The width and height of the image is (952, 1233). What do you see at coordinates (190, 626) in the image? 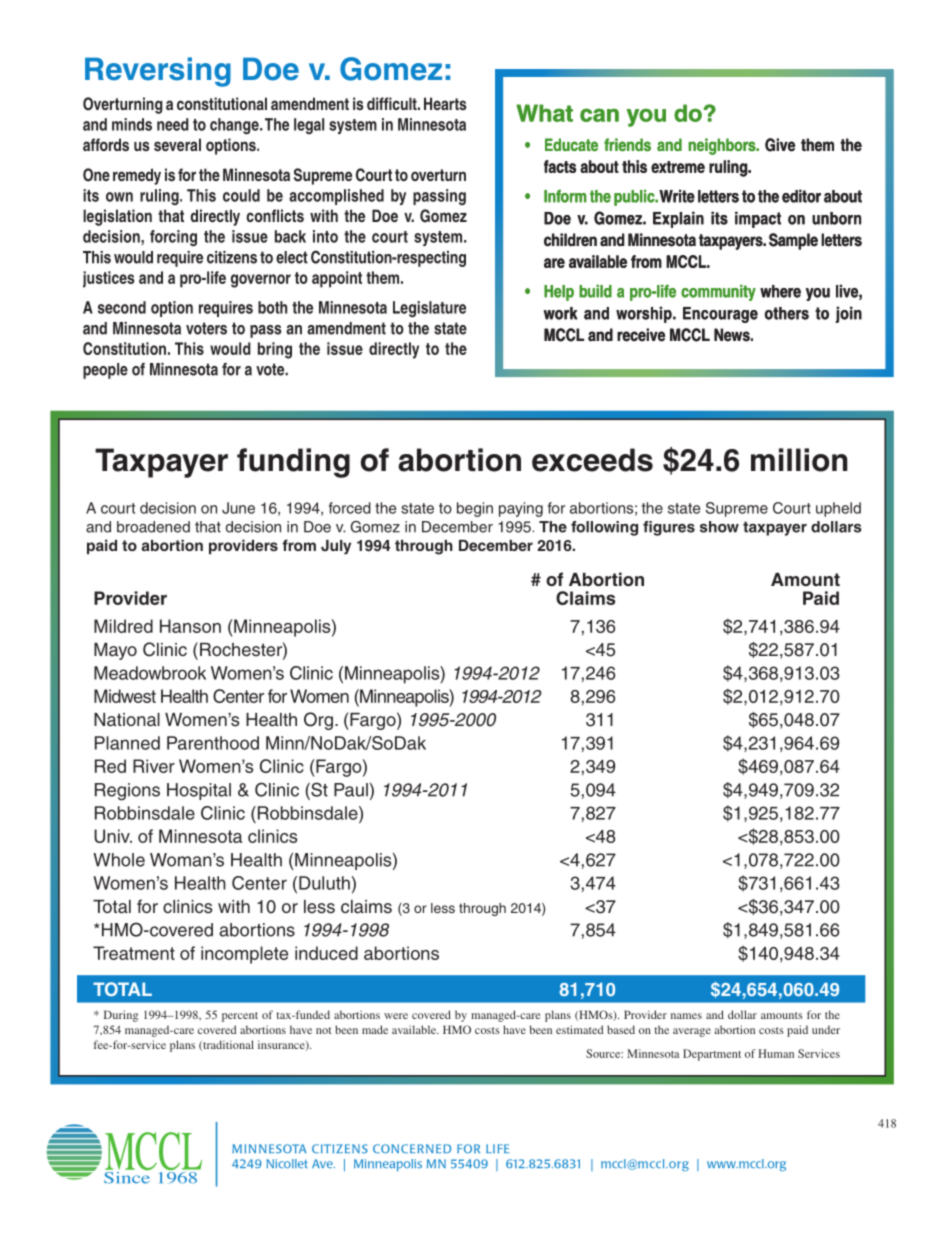
I see `Hanson` at bounding box center [190, 626].
